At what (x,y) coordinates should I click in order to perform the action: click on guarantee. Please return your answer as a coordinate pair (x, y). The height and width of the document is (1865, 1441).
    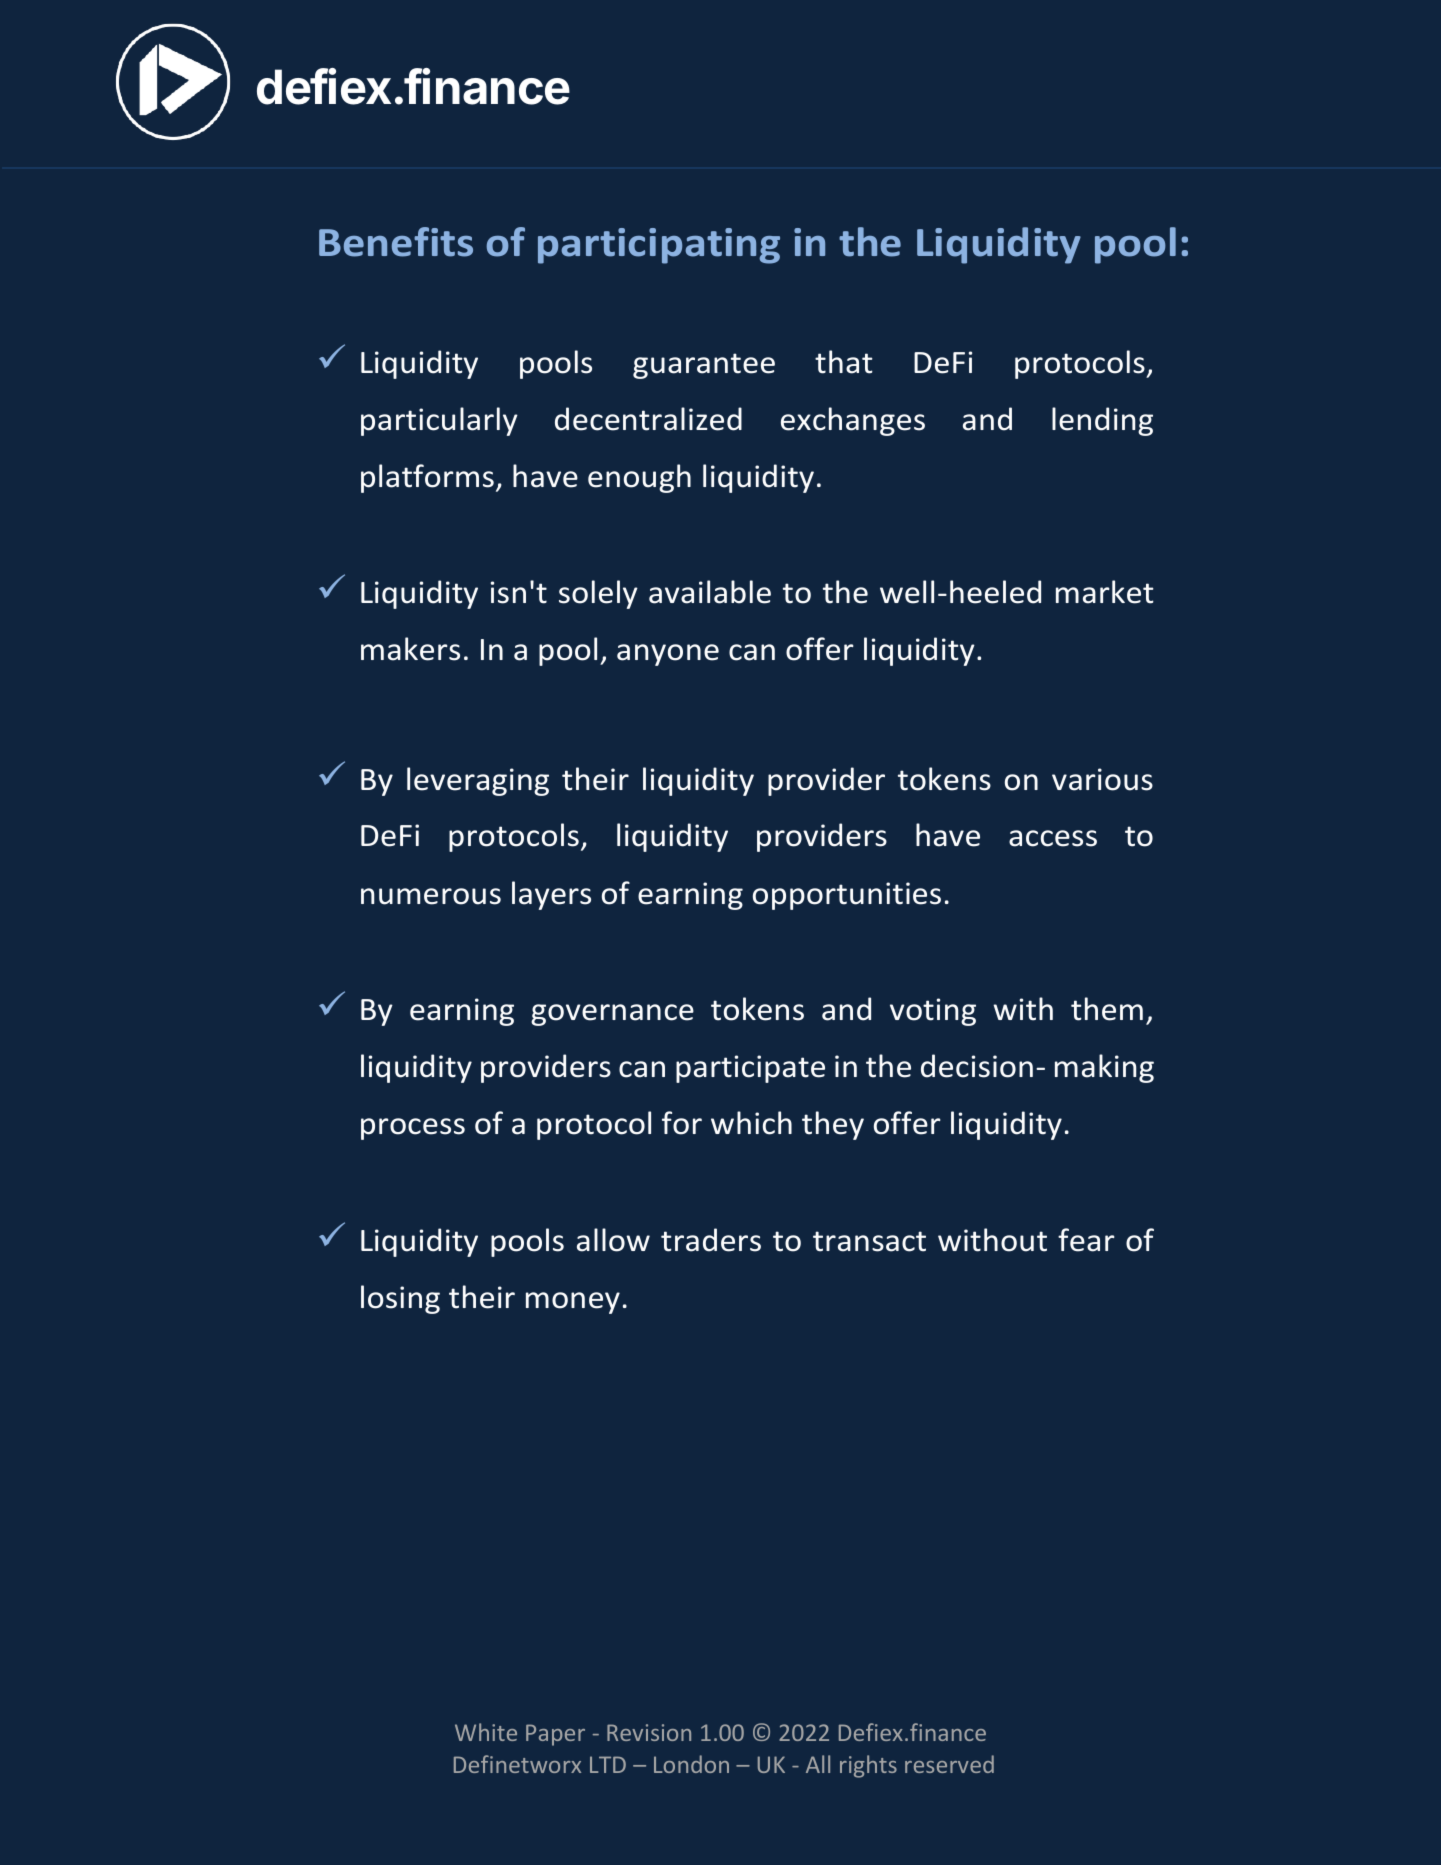
    Looking at the image, I should click on (704, 366).
